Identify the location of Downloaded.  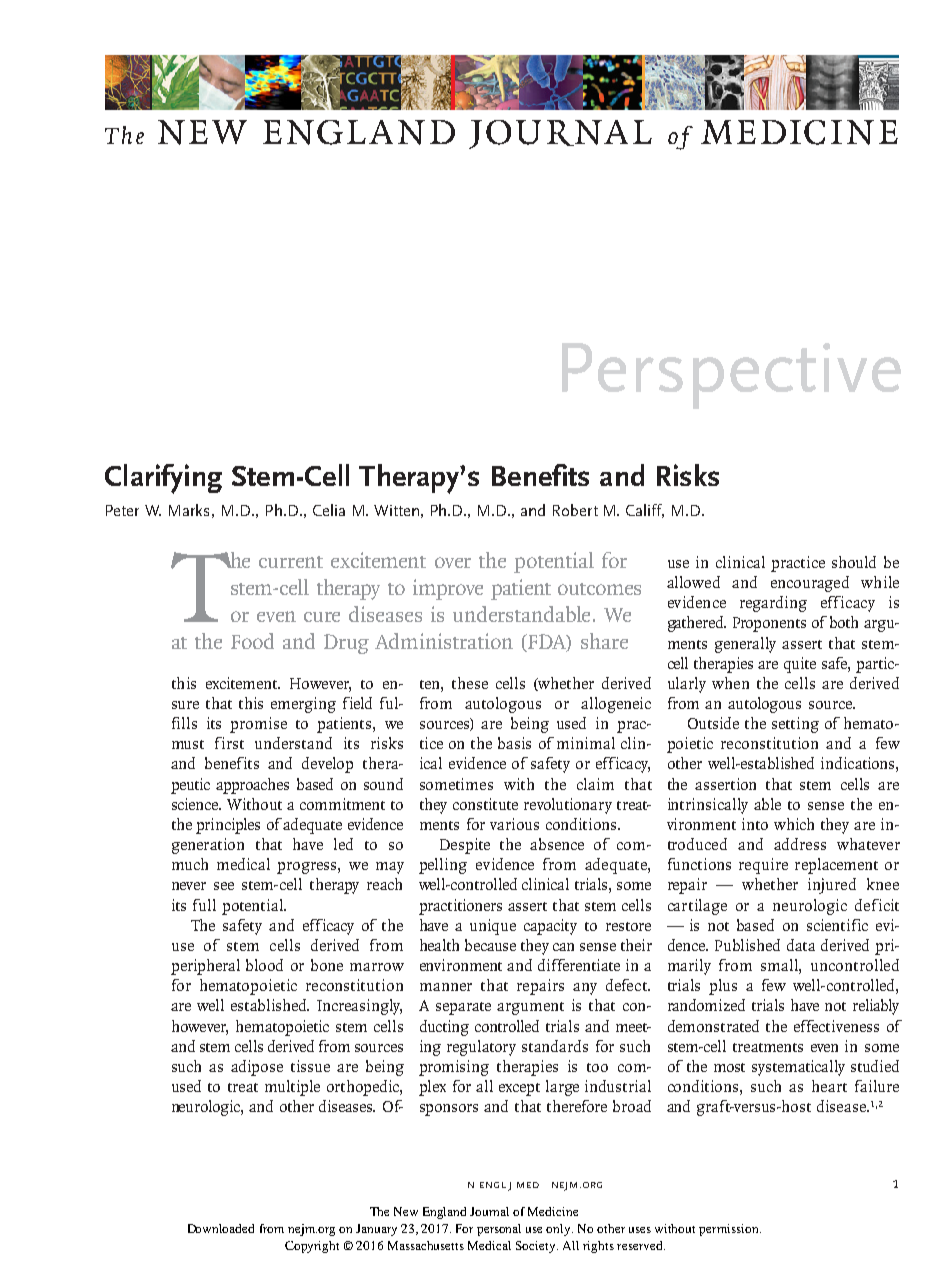
(221, 1228).
